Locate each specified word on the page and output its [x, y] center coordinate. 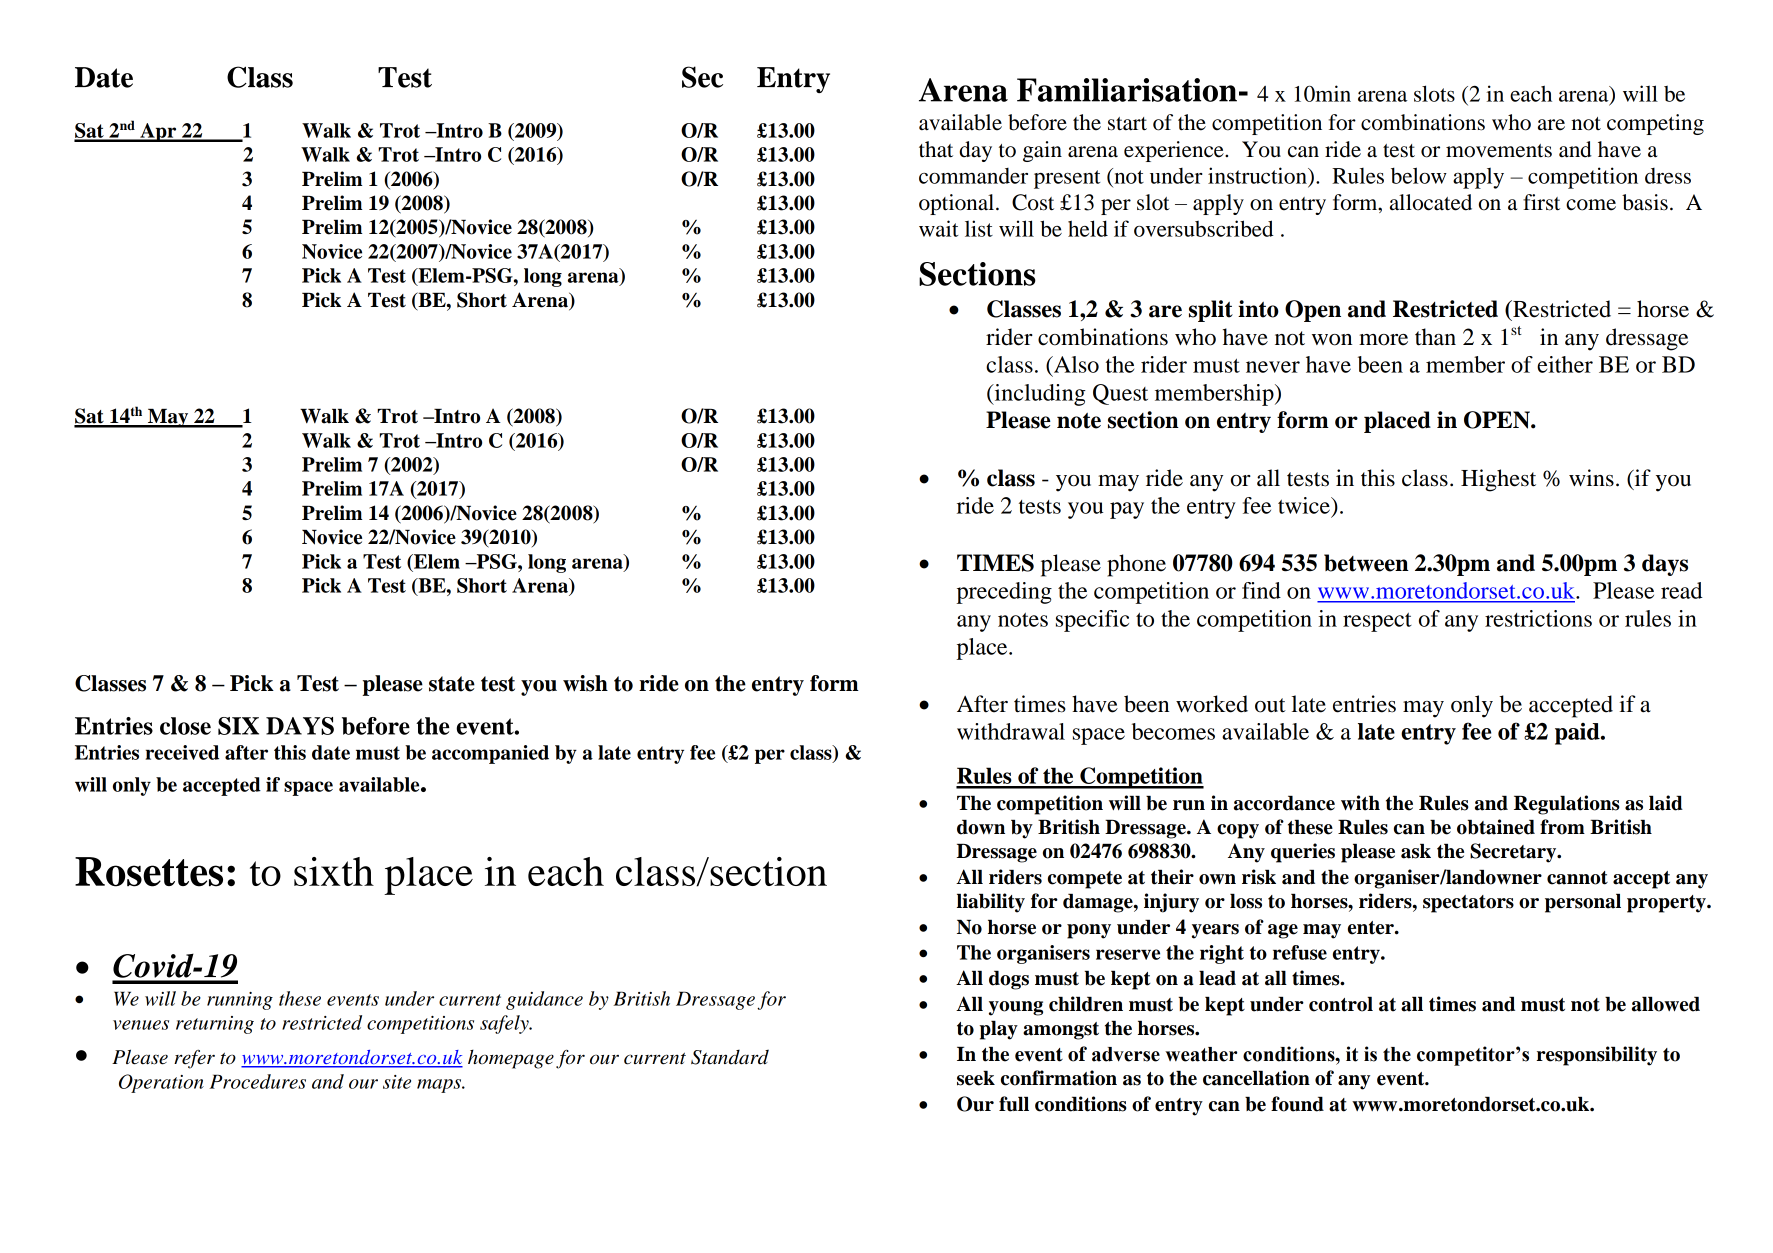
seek [976, 1078]
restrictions [1538, 618]
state [452, 684]
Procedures [257, 1081]
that [936, 149]
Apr [158, 132]
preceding [1004, 593]
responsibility [1597, 1056]
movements [1499, 151]
